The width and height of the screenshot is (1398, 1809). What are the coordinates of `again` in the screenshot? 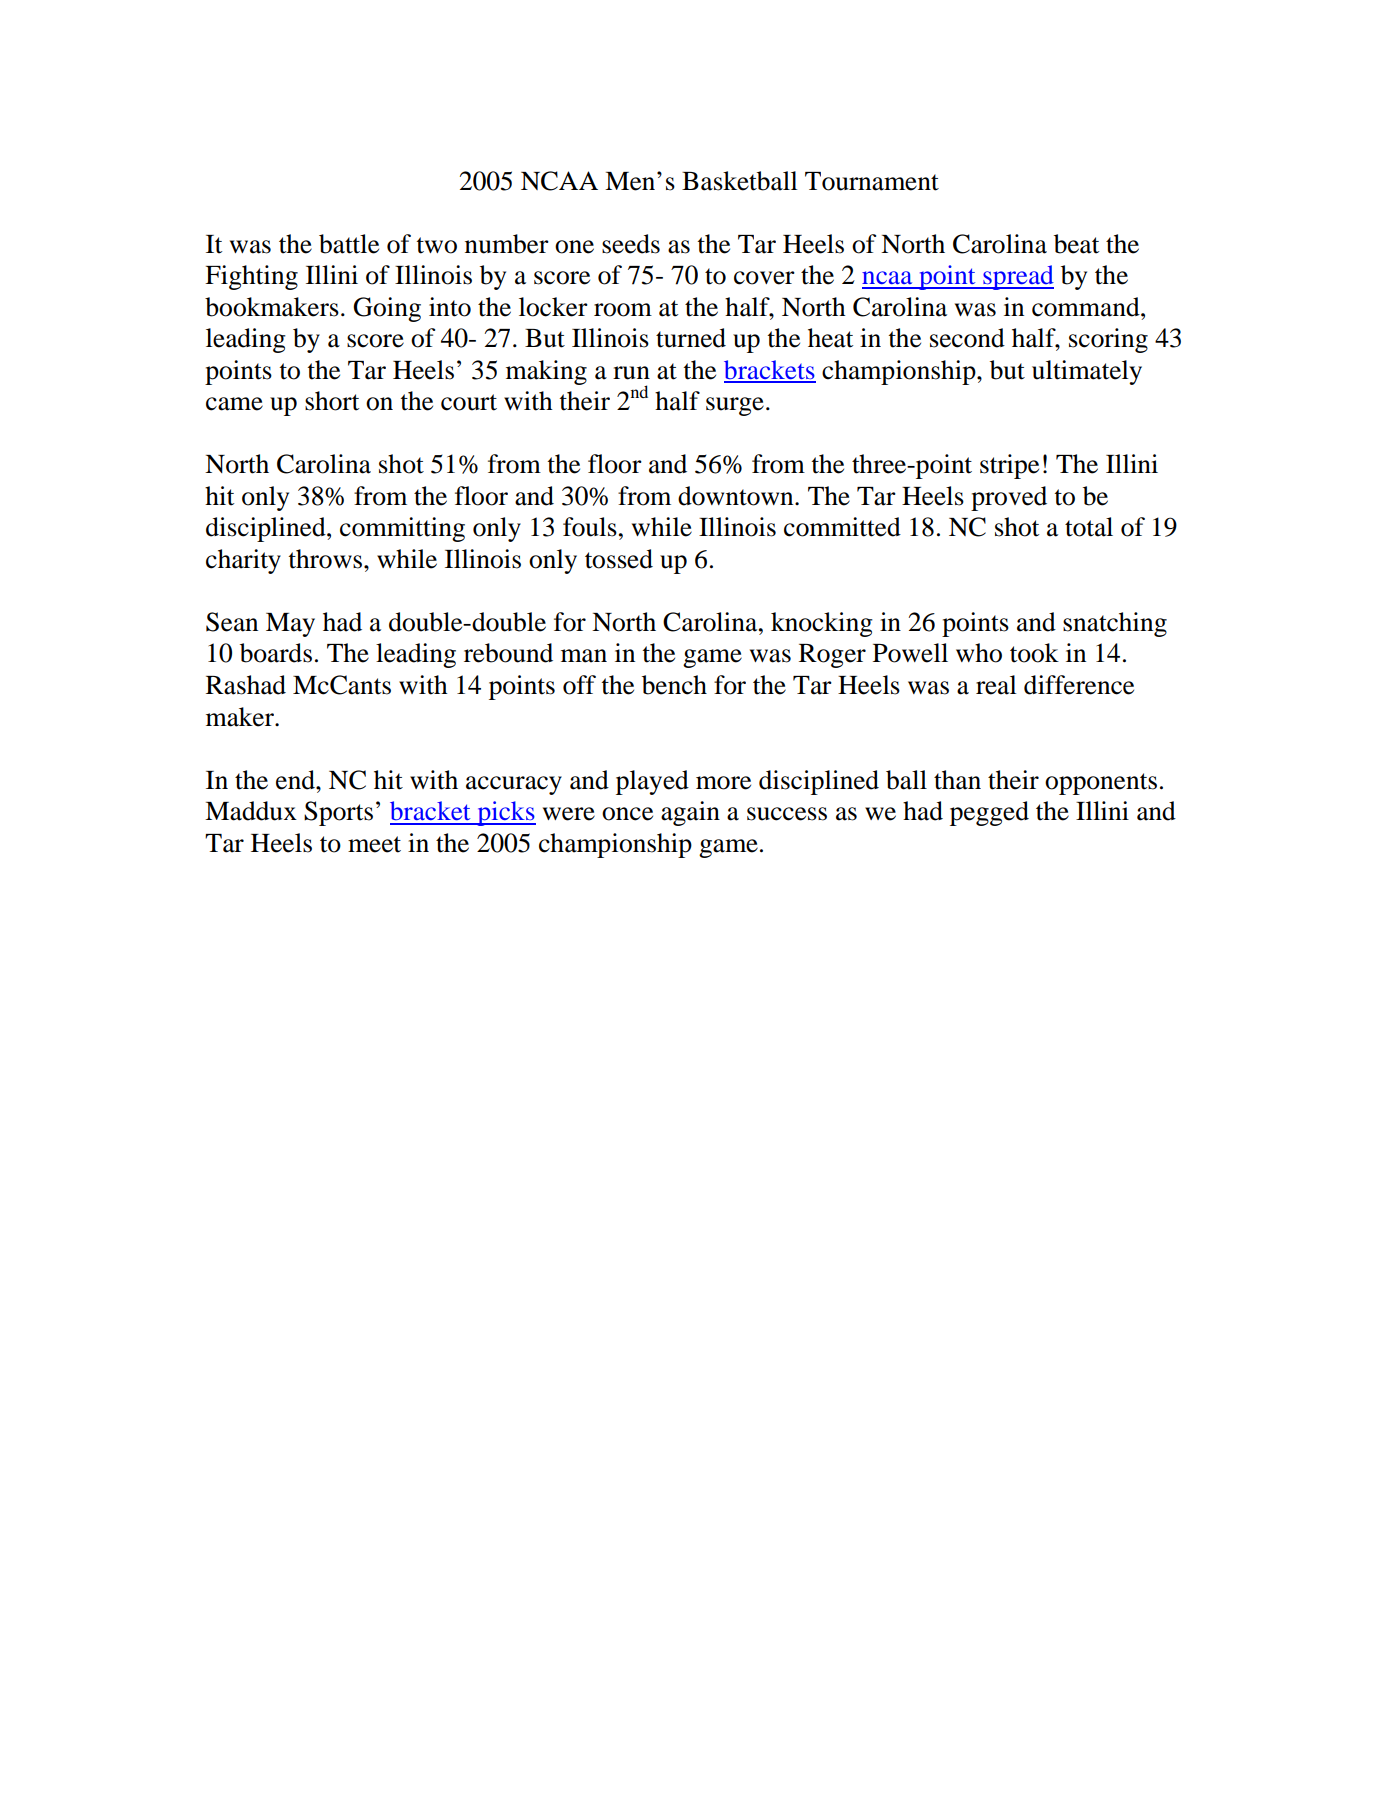 It's located at (690, 813).
